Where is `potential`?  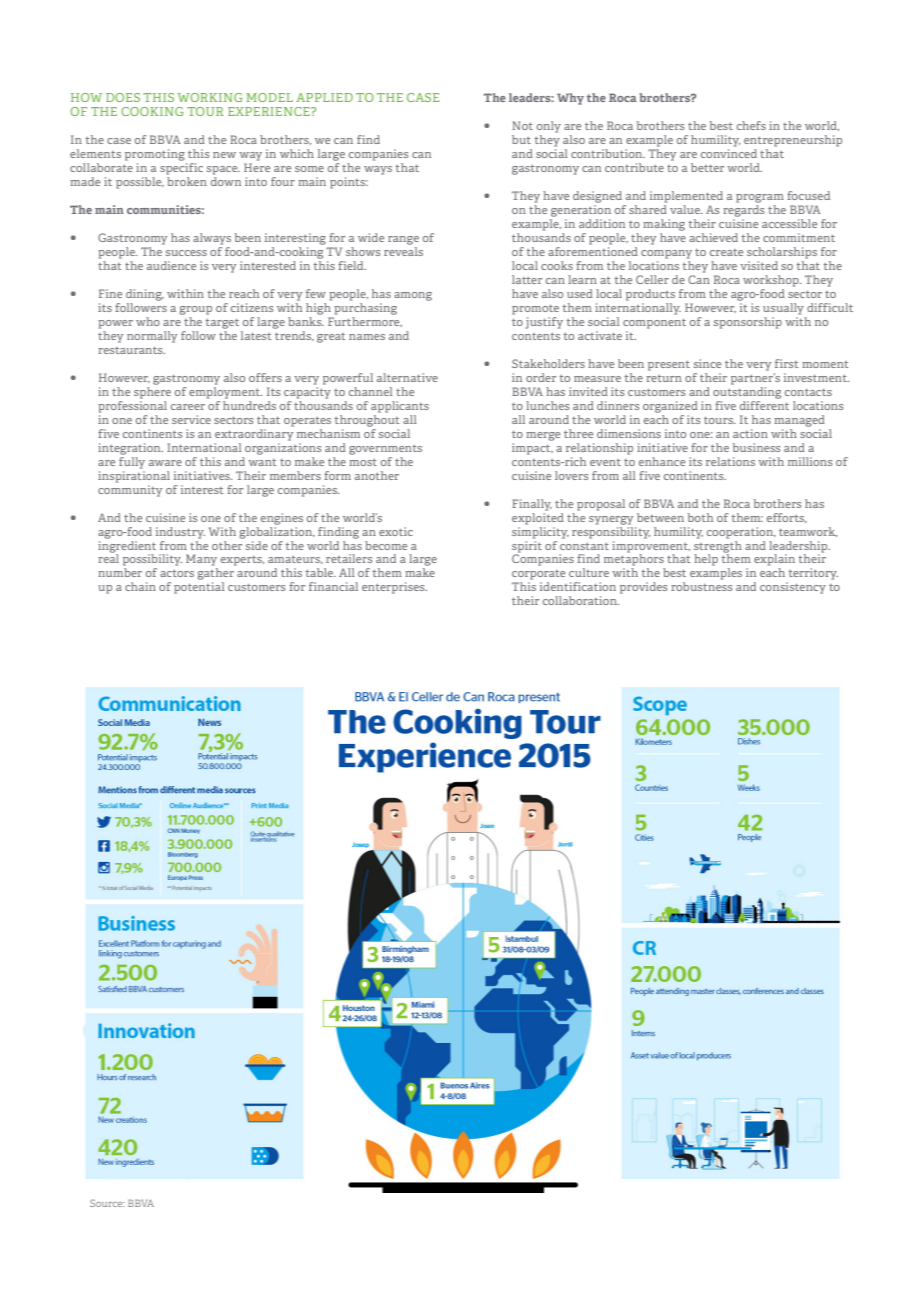 potential is located at coordinates (199, 588).
